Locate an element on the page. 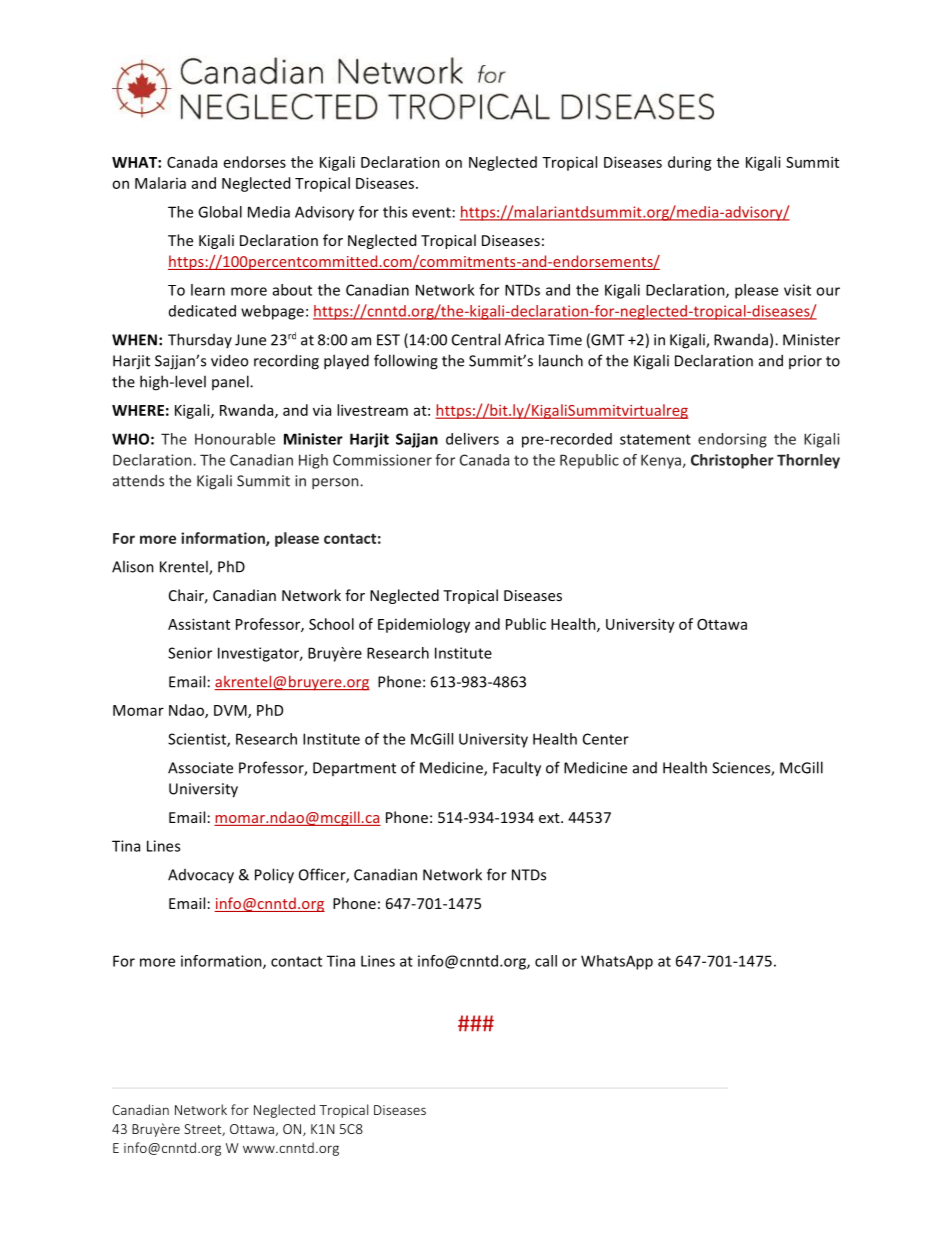 The image size is (952, 1233). ext is located at coordinates (550, 818).
